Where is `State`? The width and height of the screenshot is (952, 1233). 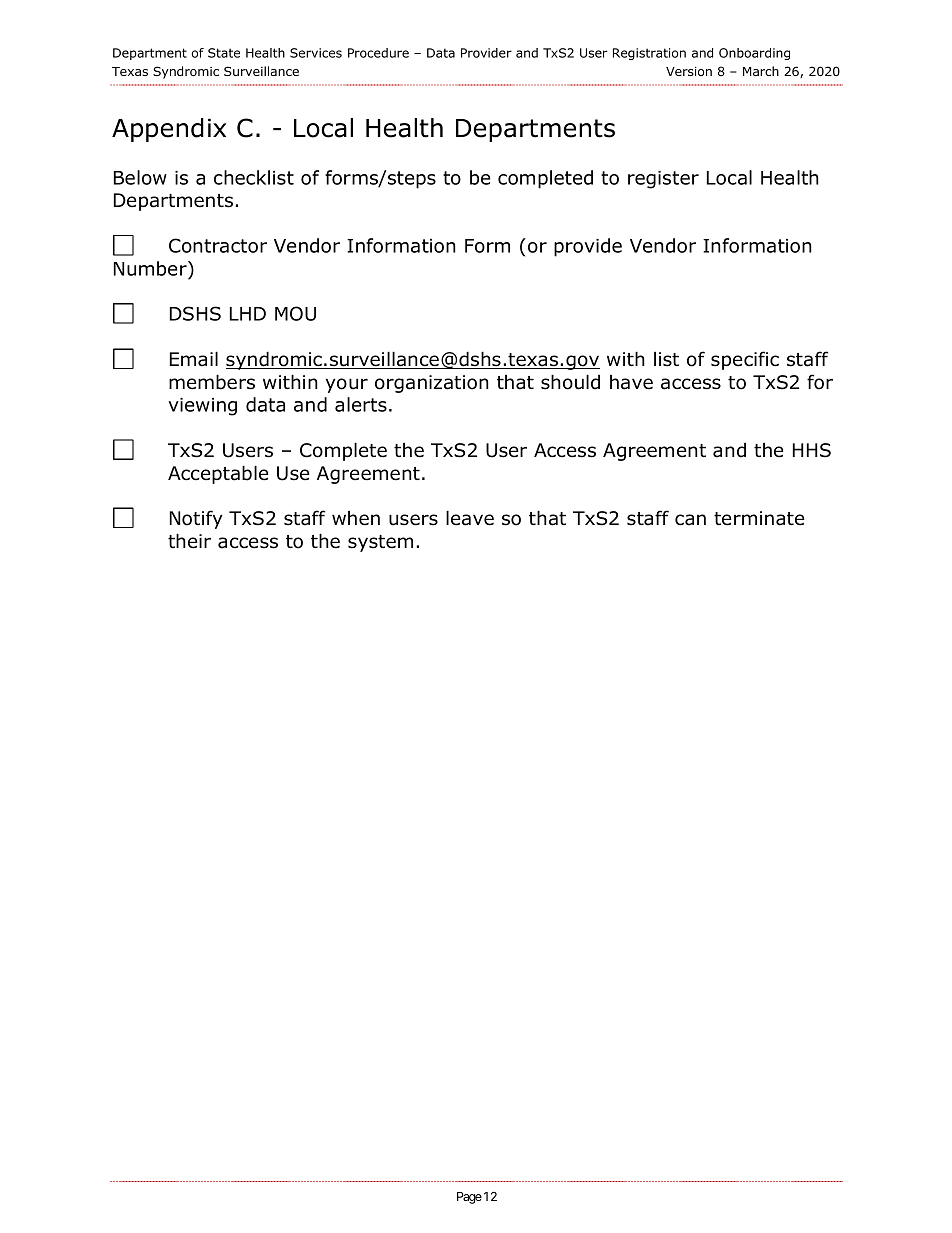 State is located at coordinates (224, 53).
